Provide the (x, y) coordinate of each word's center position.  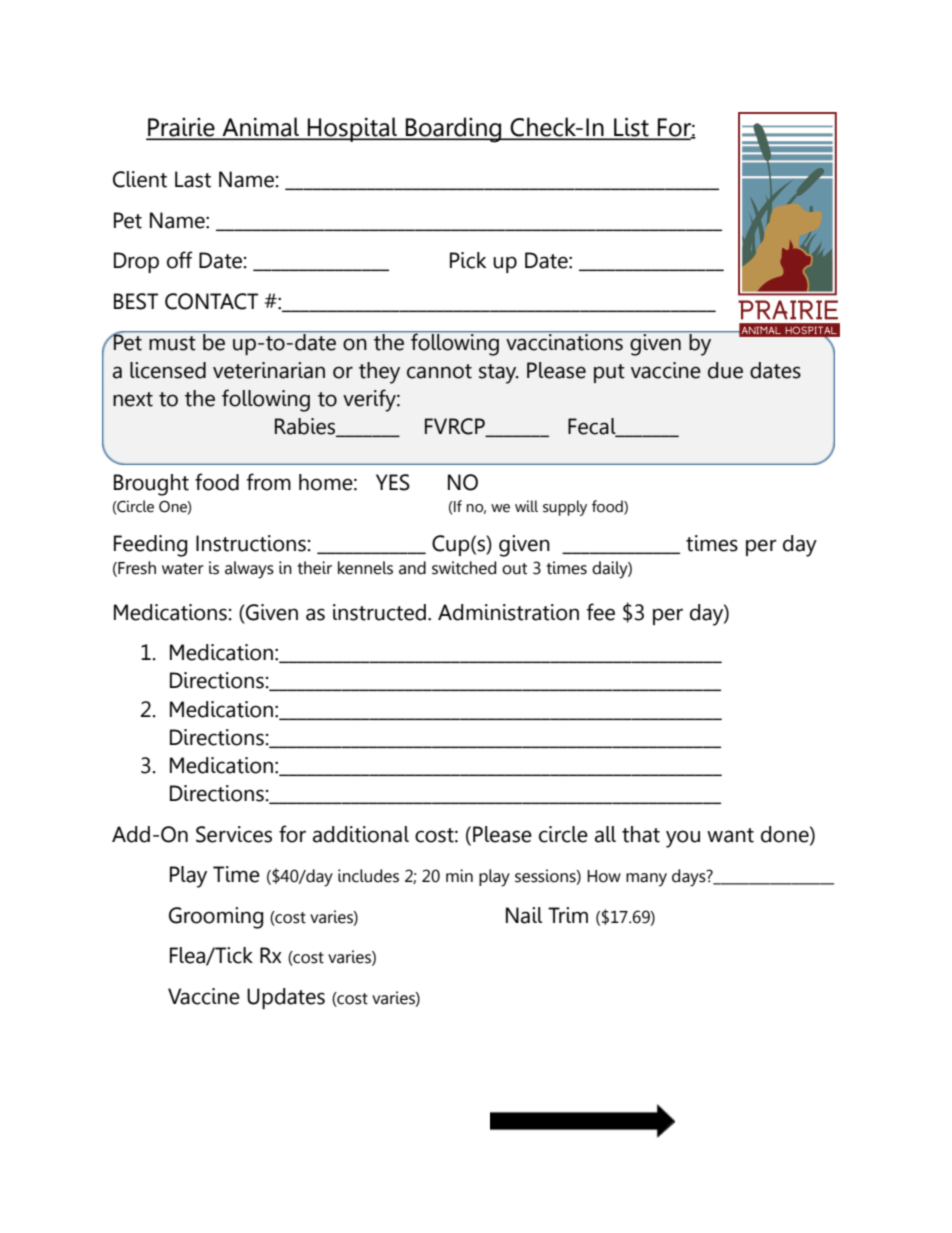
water (183, 569)
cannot (439, 371)
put (609, 373)
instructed (379, 612)
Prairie (181, 128)
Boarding (454, 130)
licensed (168, 370)
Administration (508, 612)
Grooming (216, 918)
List (631, 128)
